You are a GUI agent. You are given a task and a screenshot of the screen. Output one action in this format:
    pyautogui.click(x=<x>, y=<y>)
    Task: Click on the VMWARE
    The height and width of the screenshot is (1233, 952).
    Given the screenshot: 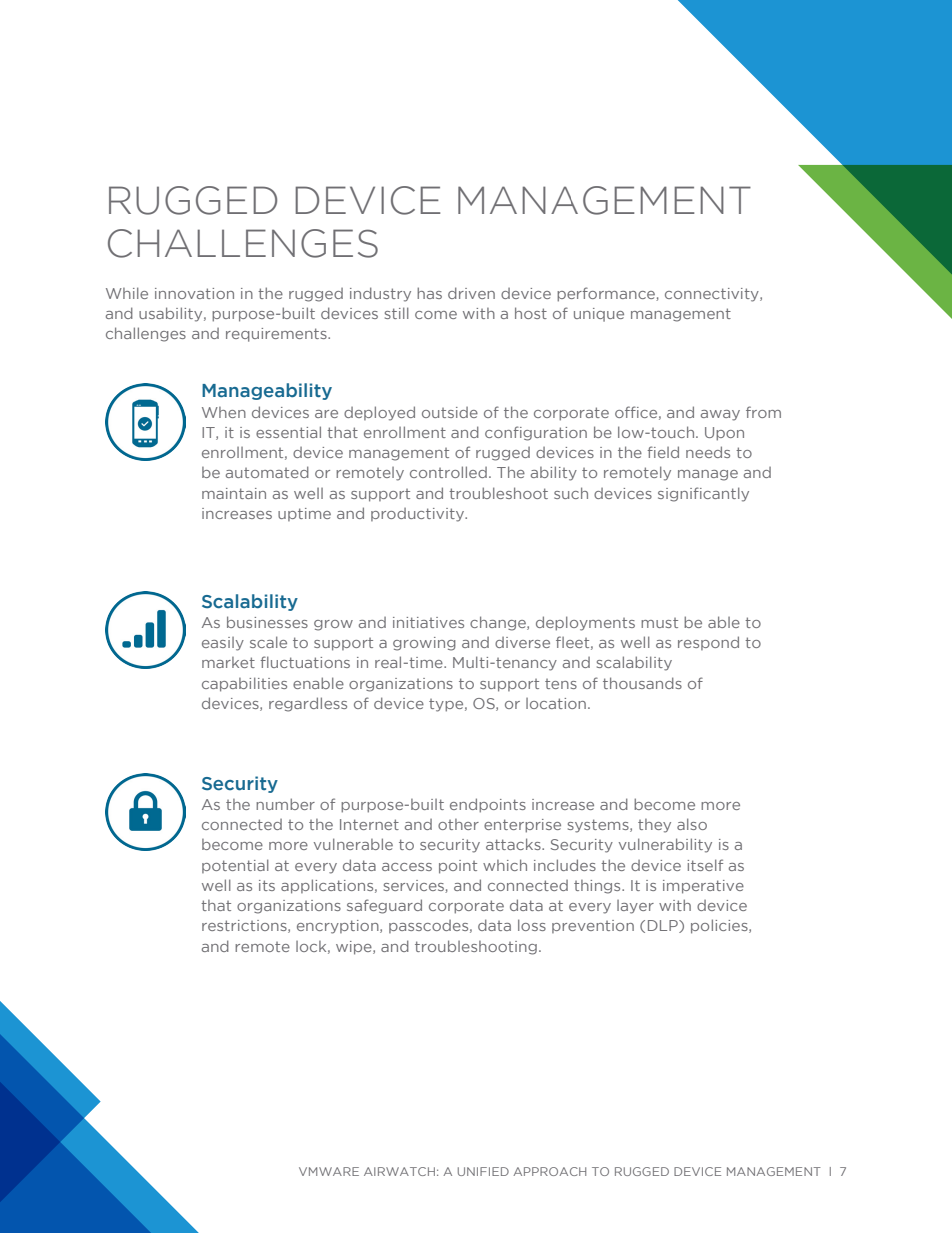 What is the action you would take?
    pyautogui.click(x=329, y=1171)
